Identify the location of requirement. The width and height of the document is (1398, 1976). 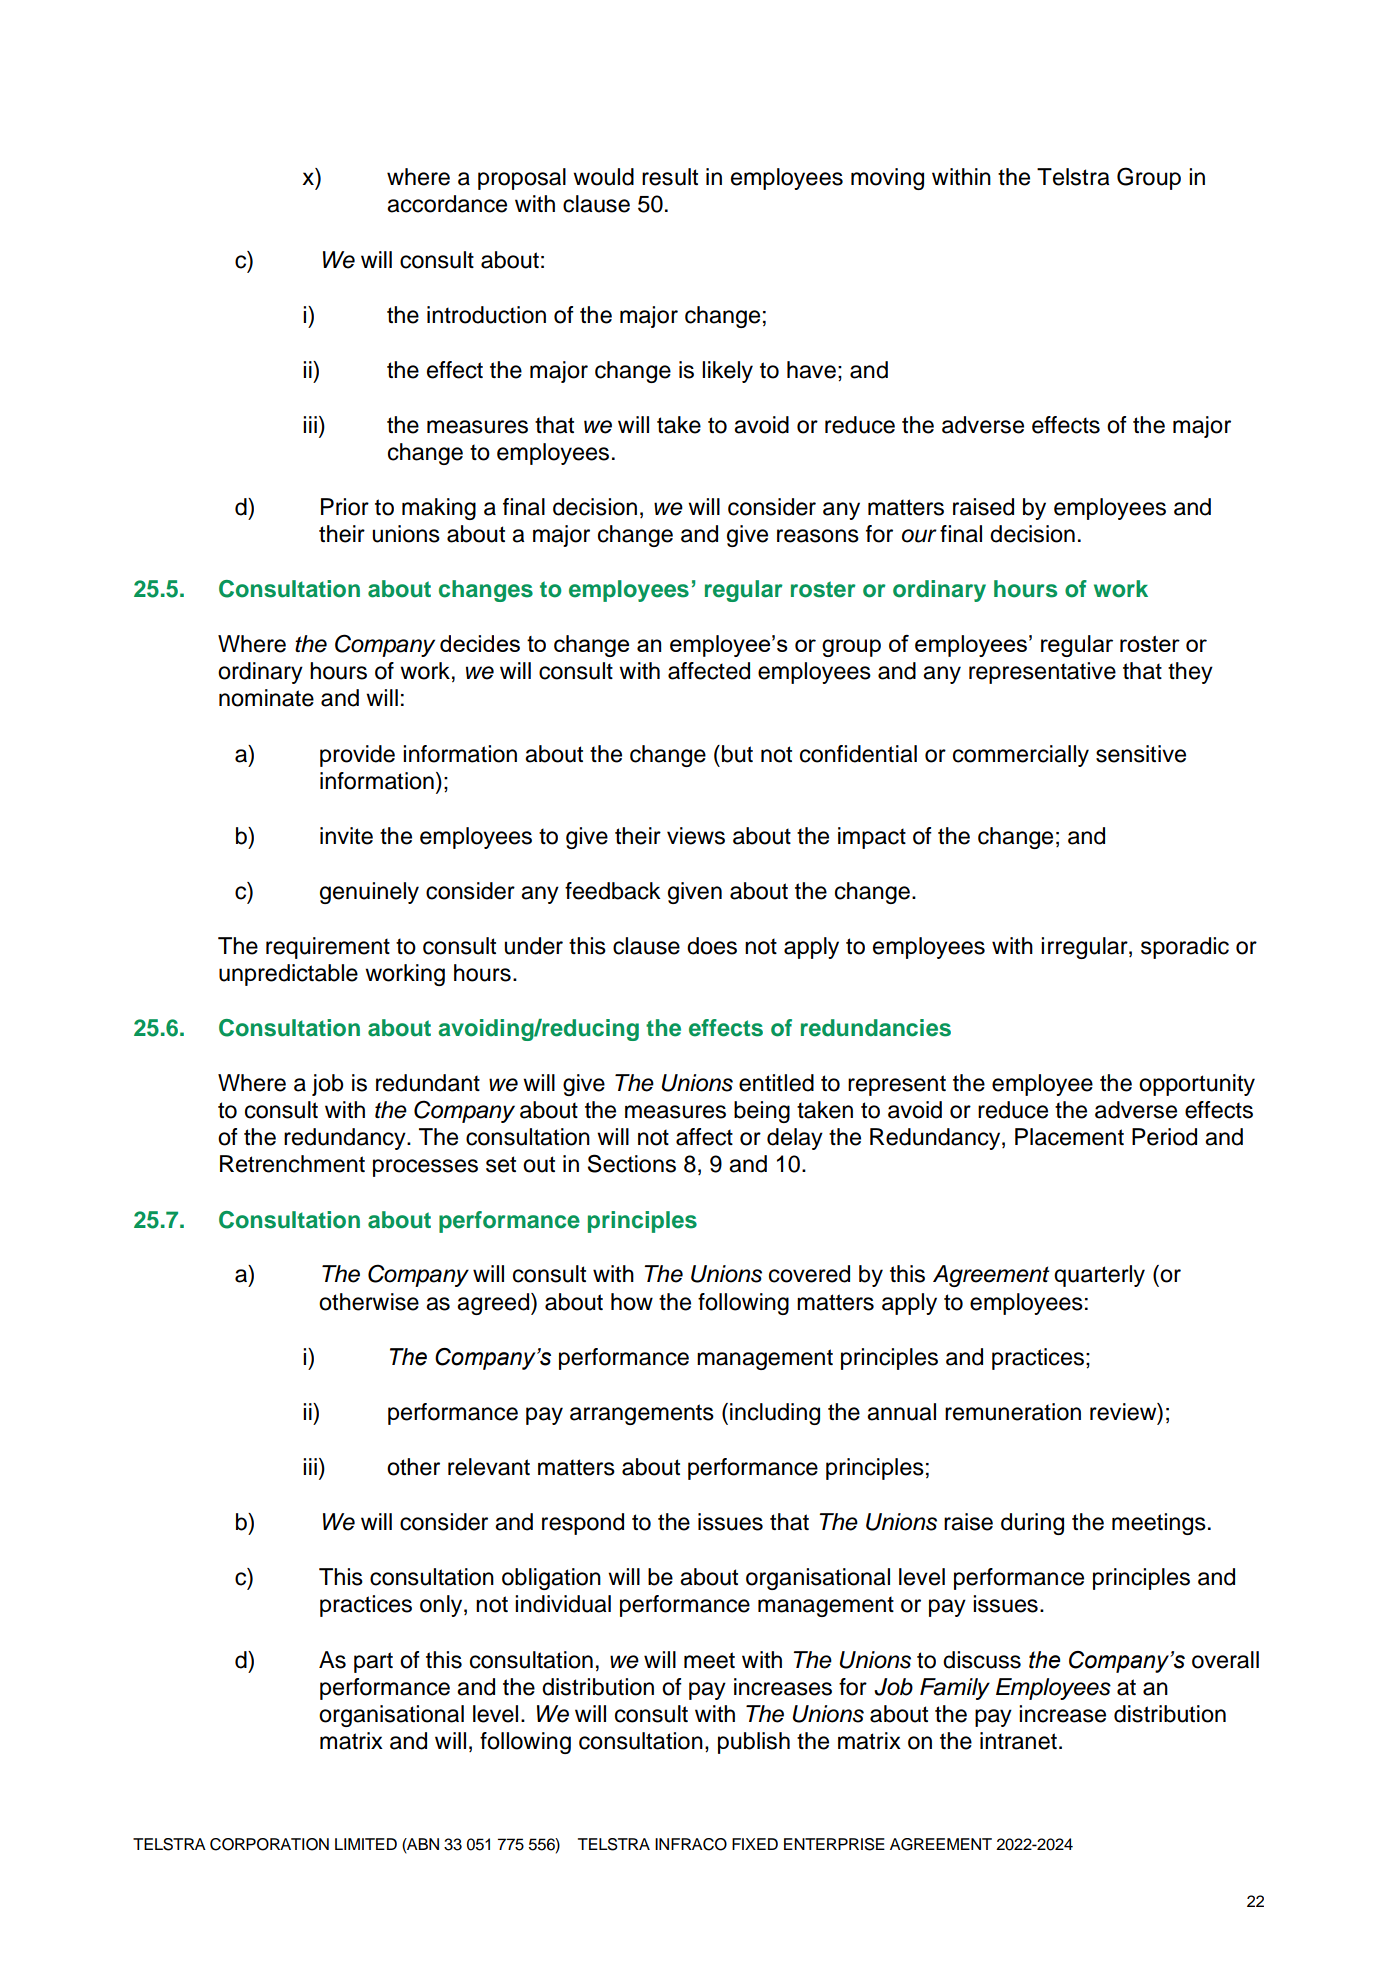
(328, 948).
